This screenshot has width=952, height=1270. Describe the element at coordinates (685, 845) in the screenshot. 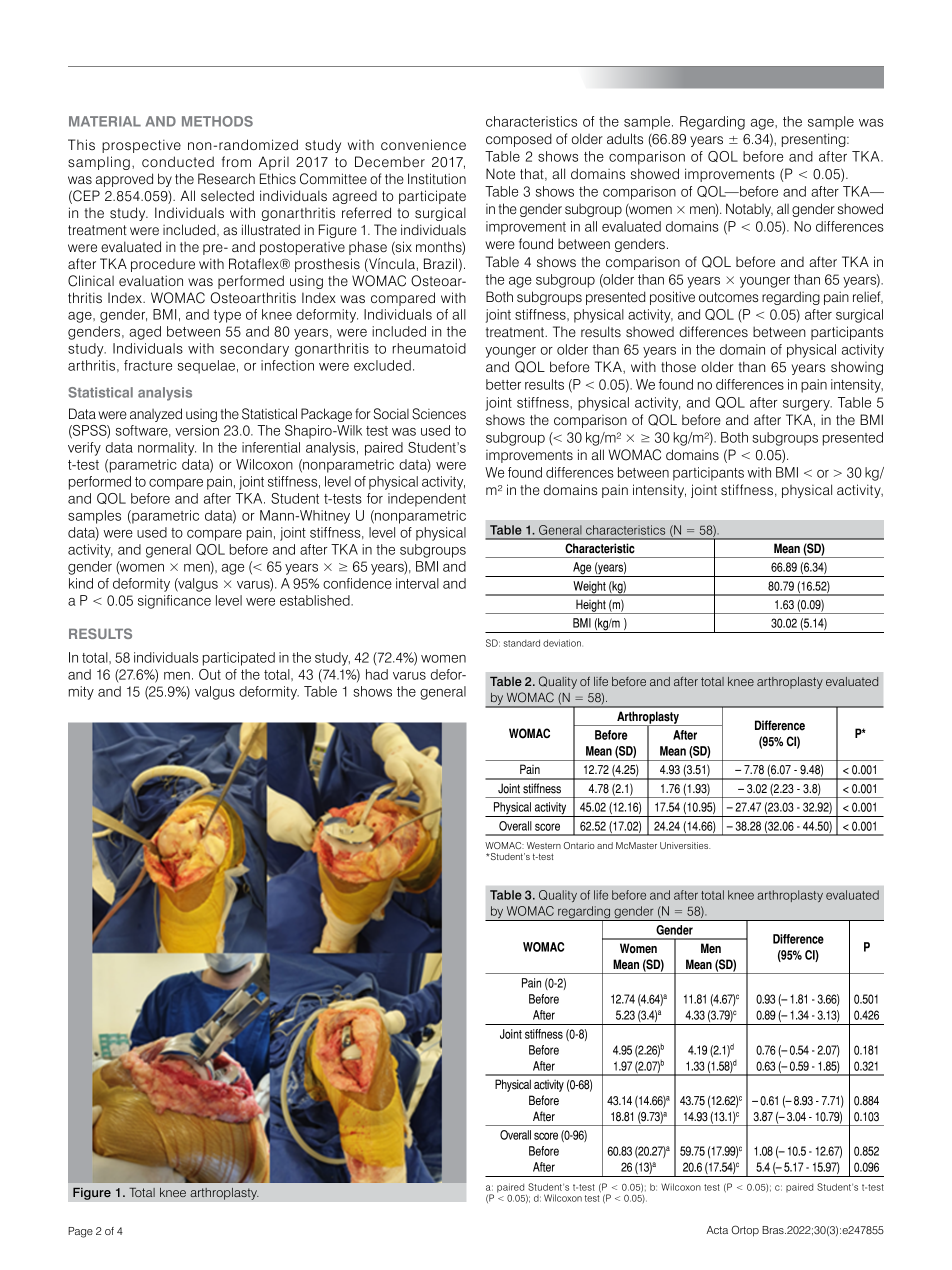

I see `Universities` at that location.
